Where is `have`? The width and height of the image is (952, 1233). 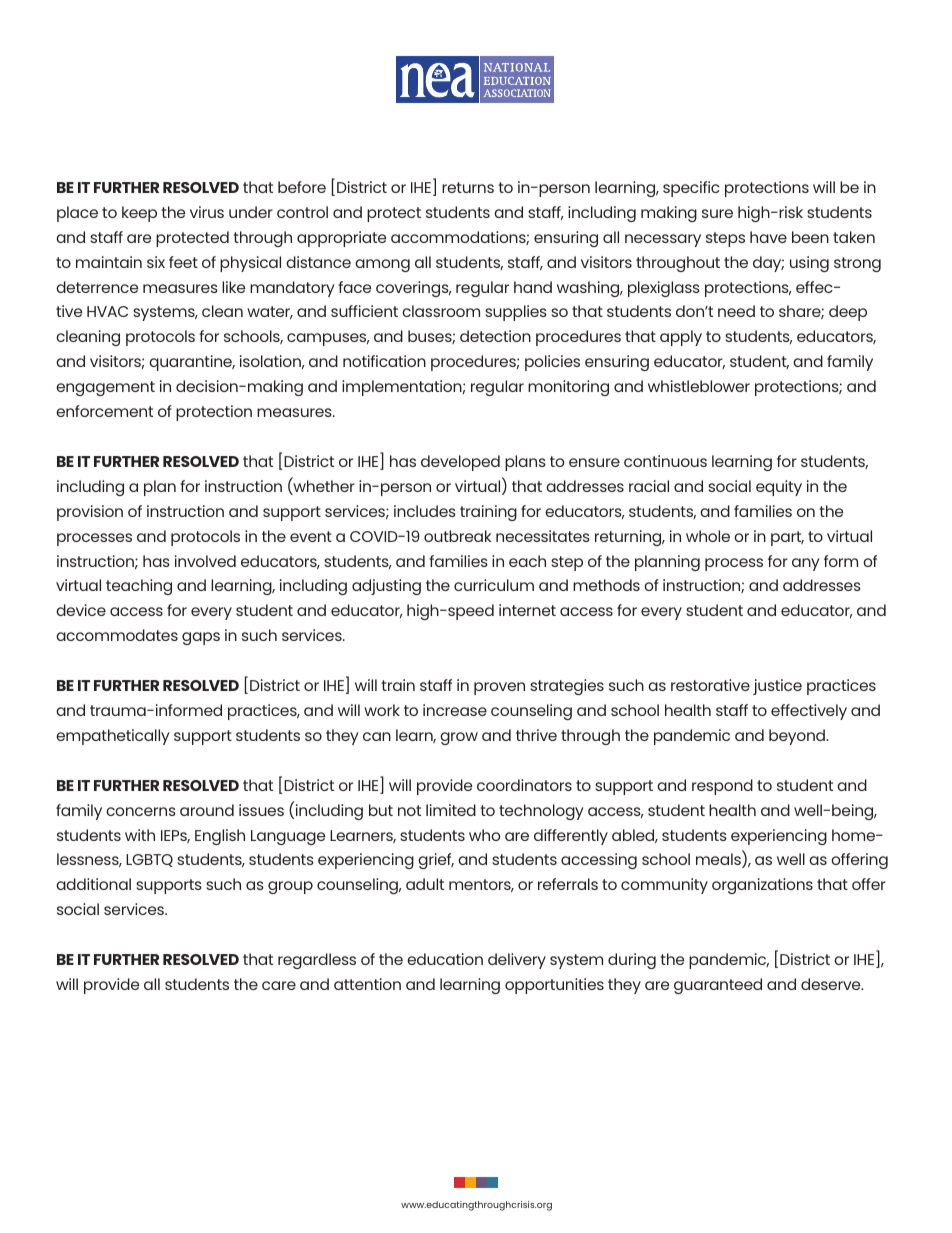 have is located at coordinates (768, 237).
